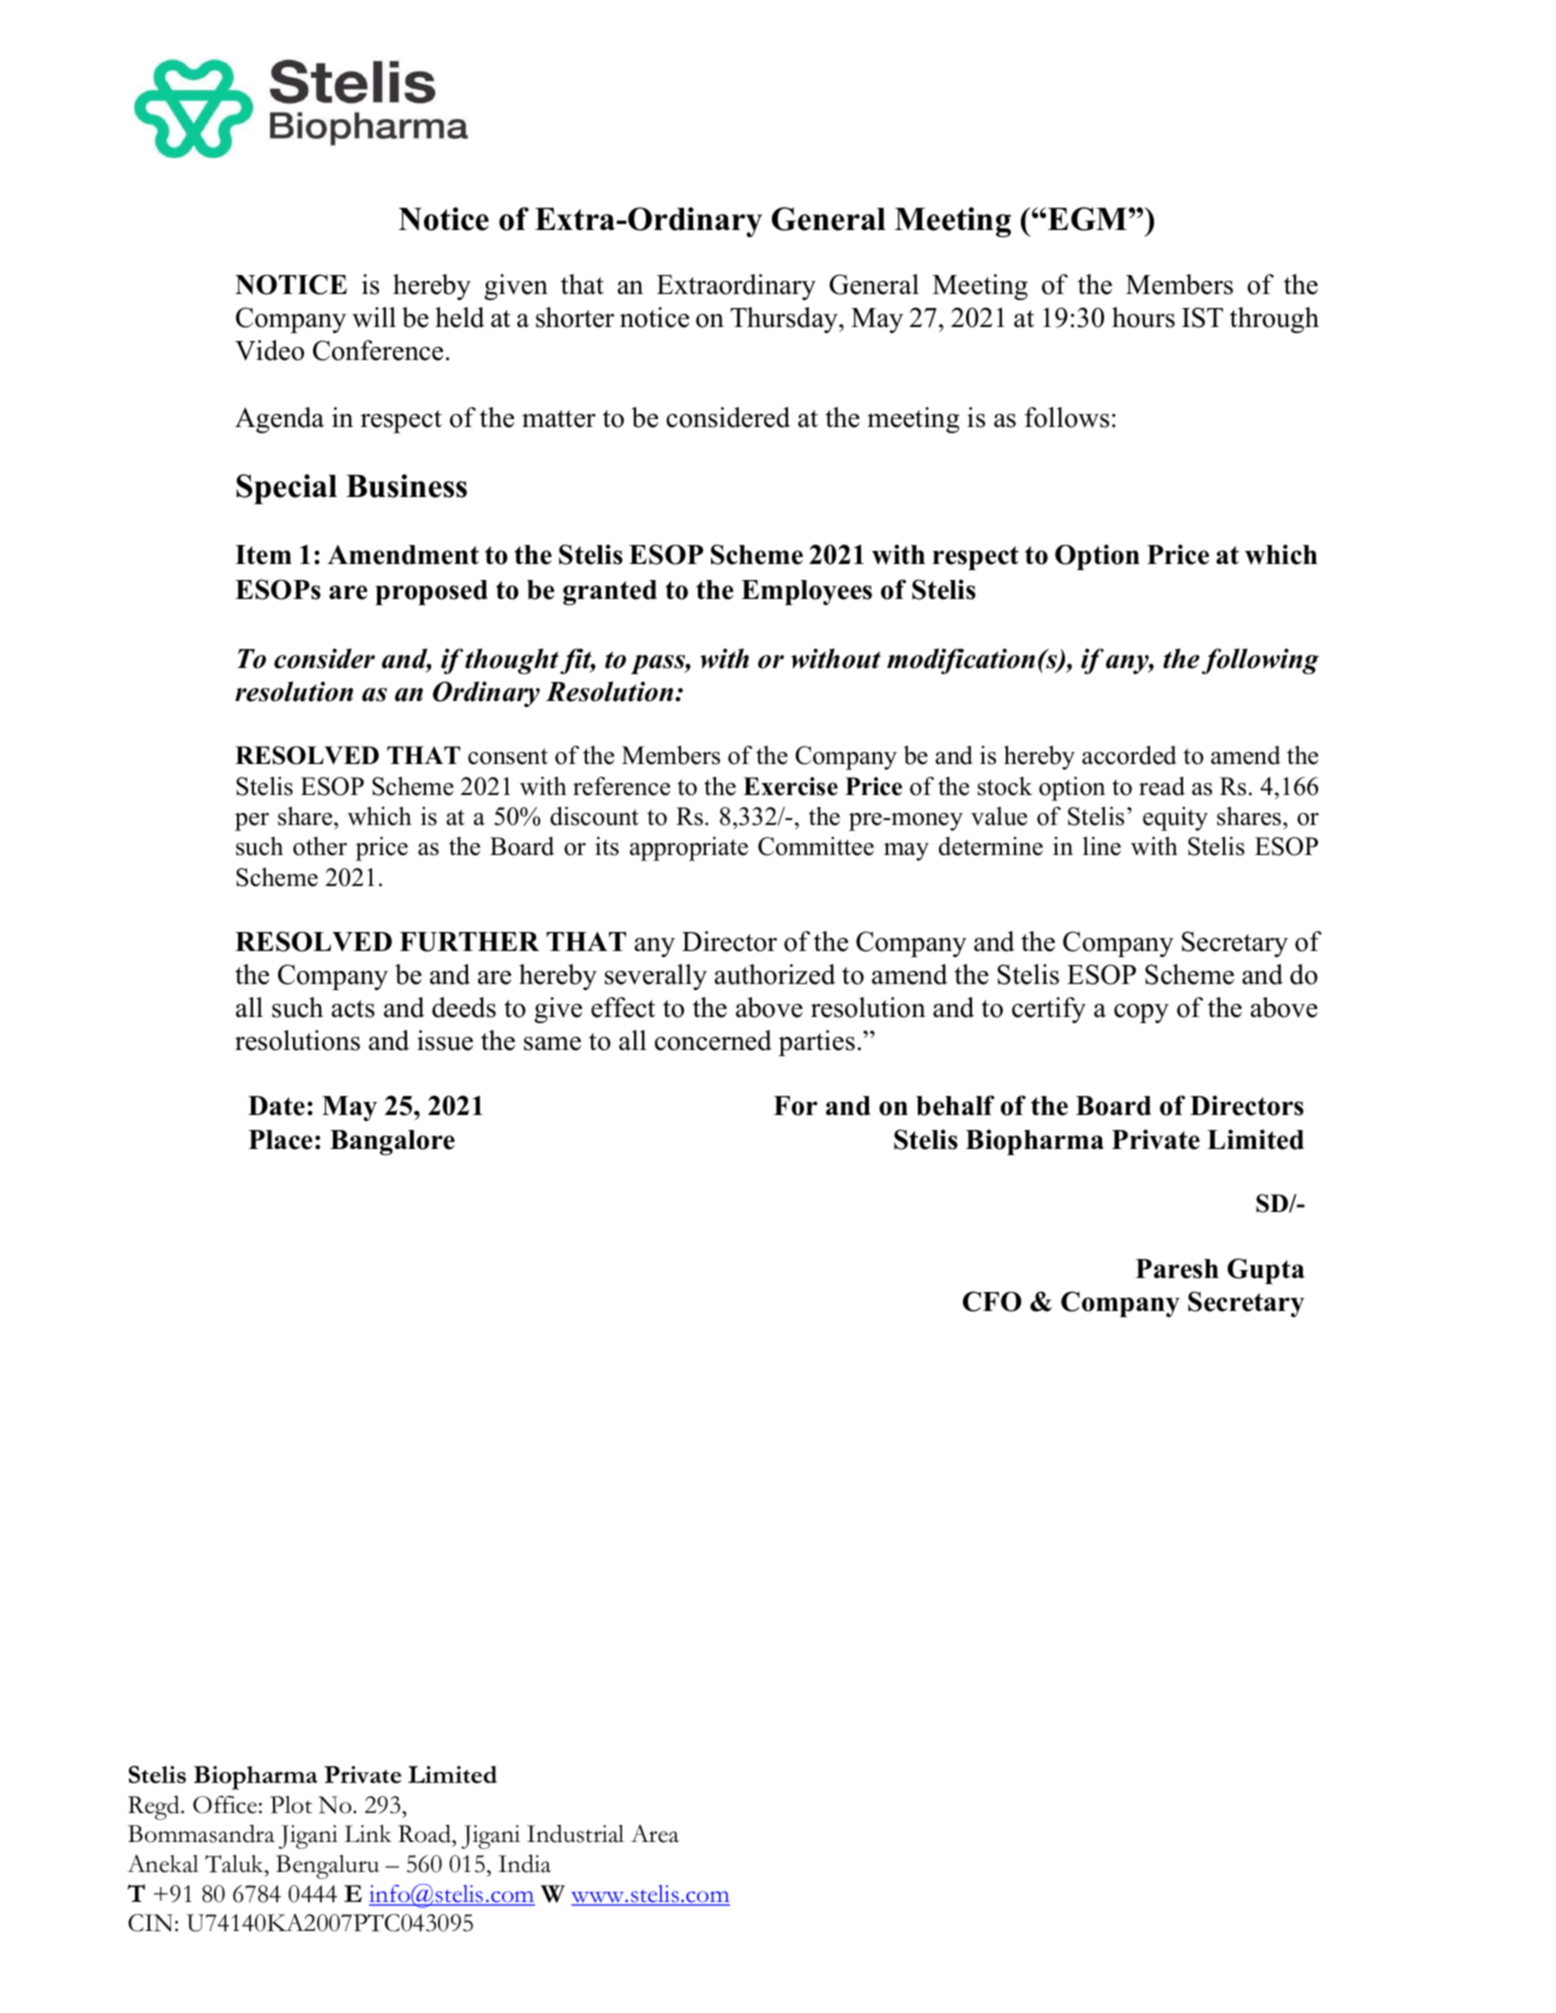 Image resolution: width=1556 pixels, height=2013 pixels. Describe the element at coordinates (327, 1867) in the image. I see `Bengaluru` at that location.
